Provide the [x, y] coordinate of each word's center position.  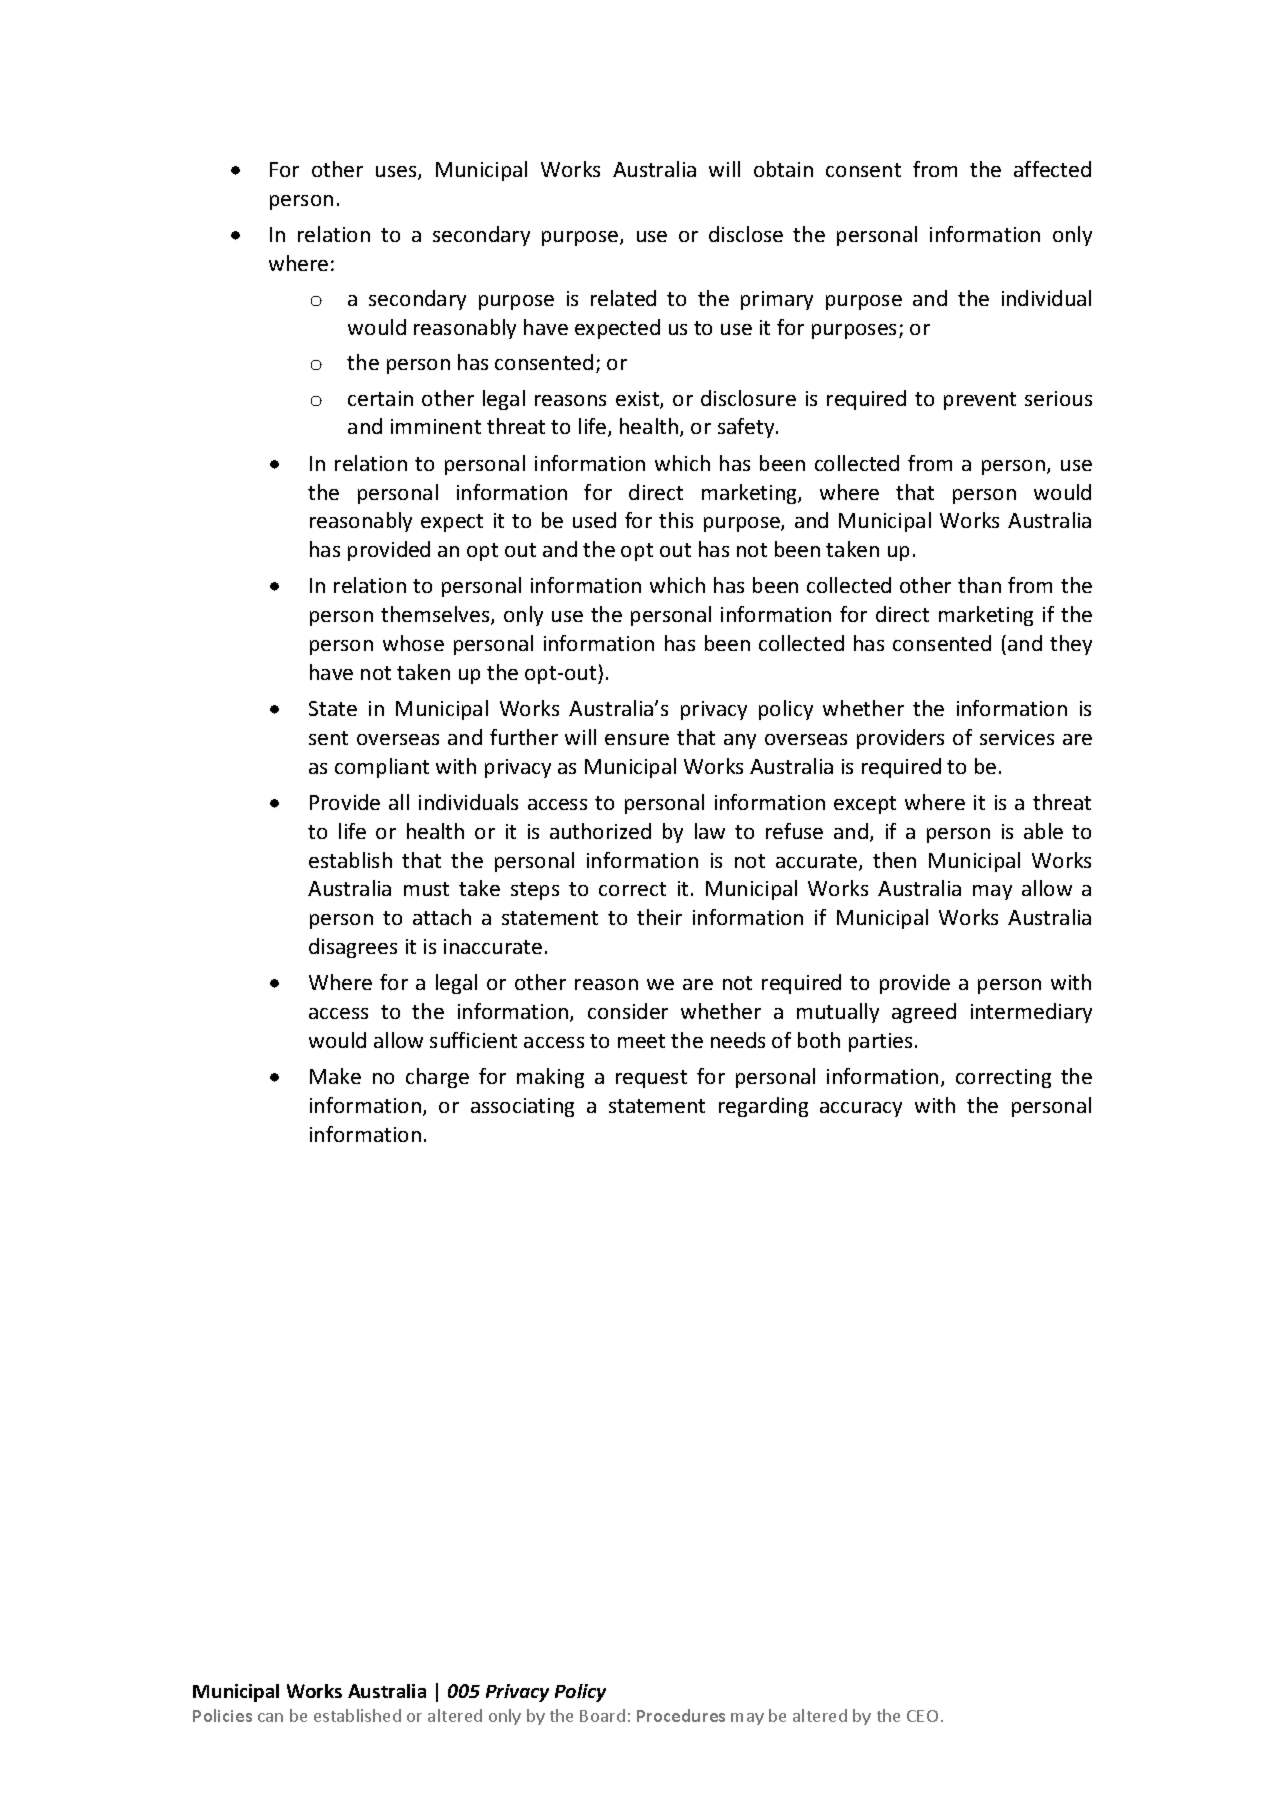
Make [335, 1076]
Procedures [681, 1715]
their [659, 917]
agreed [924, 1013]
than [979, 585]
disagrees [353, 948]
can [270, 1717]
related [623, 298]
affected [1052, 169]
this [676, 520]
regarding [763, 1107]
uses [397, 173]
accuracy [861, 1109]
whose [413, 643]
